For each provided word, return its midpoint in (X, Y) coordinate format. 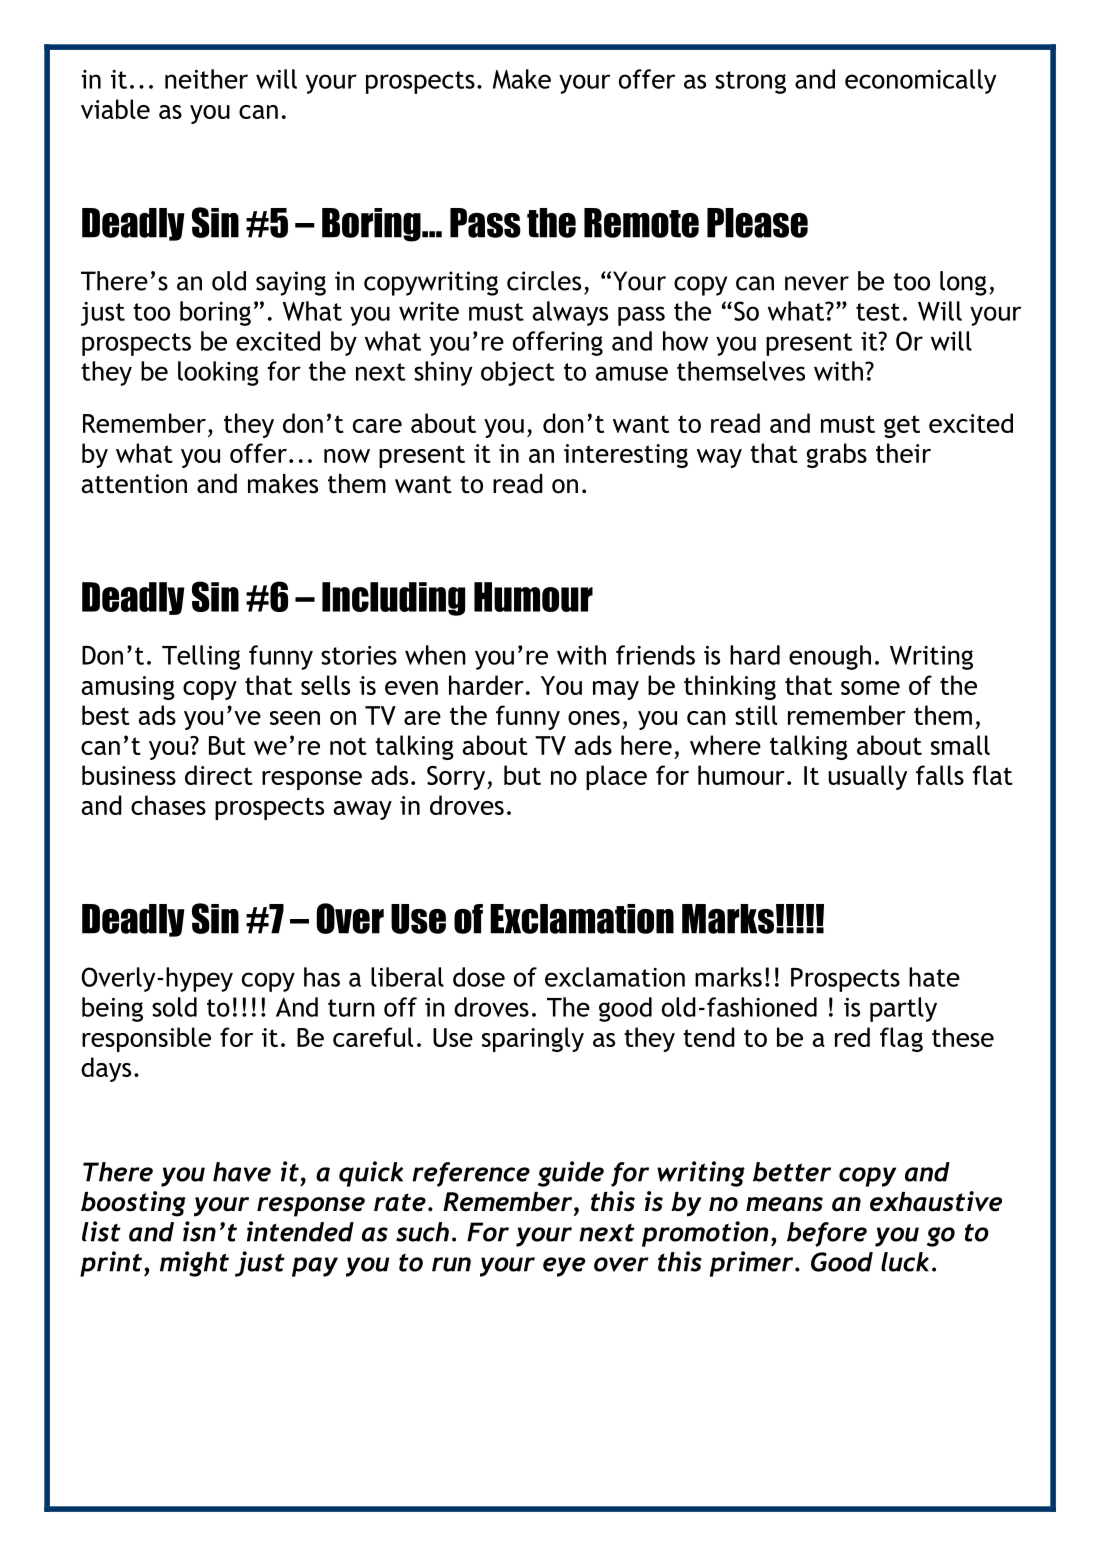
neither (206, 79)
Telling (201, 657)
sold (174, 1007)
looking (218, 373)
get (902, 426)
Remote (641, 223)
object (518, 373)
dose (479, 977)
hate (934, 977)
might (194, 1264)
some (870, 688)
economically (920, 81)
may (616, 690)
